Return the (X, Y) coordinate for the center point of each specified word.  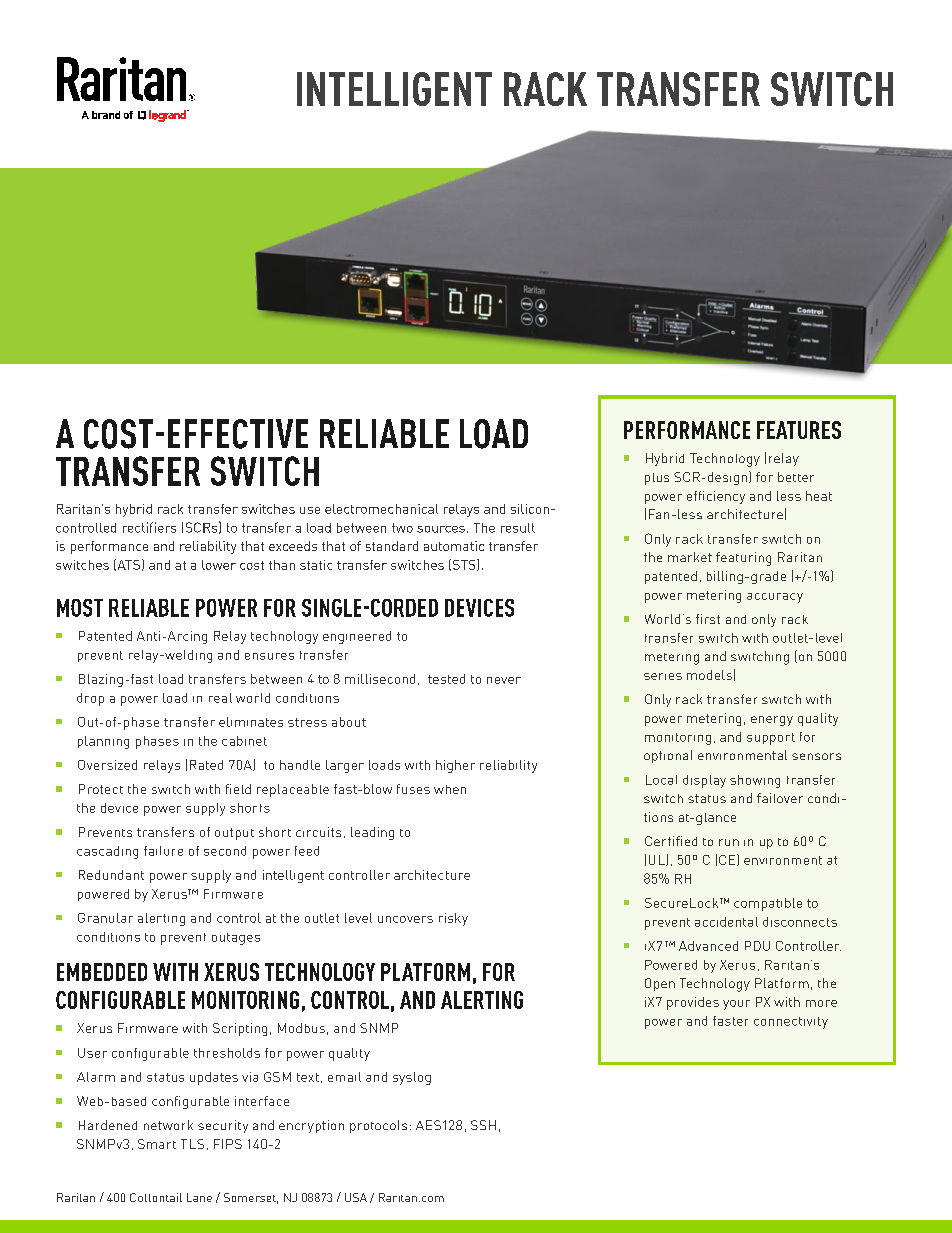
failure (163, 851)
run (729, 842)
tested (446, 679)
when (450, 789)
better (796, 477)
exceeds (293, 546)
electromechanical (381, 509)
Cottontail (156, 1197)
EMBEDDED (102, 972)
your (736, 1005)
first (708, 619)
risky (453, 919)
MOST (80, 608)
